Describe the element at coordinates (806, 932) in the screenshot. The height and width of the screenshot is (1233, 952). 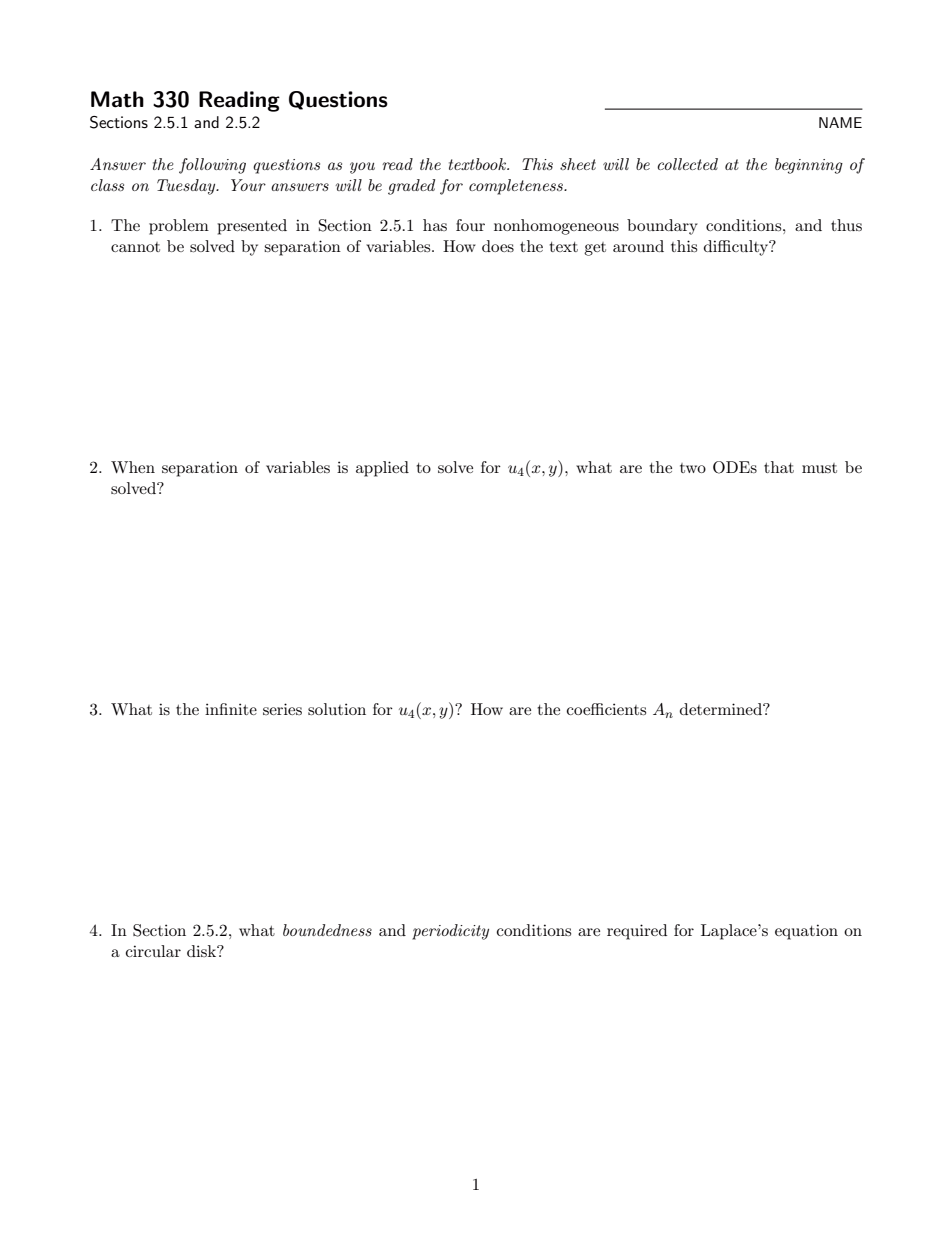
I see `equation` at that location.
